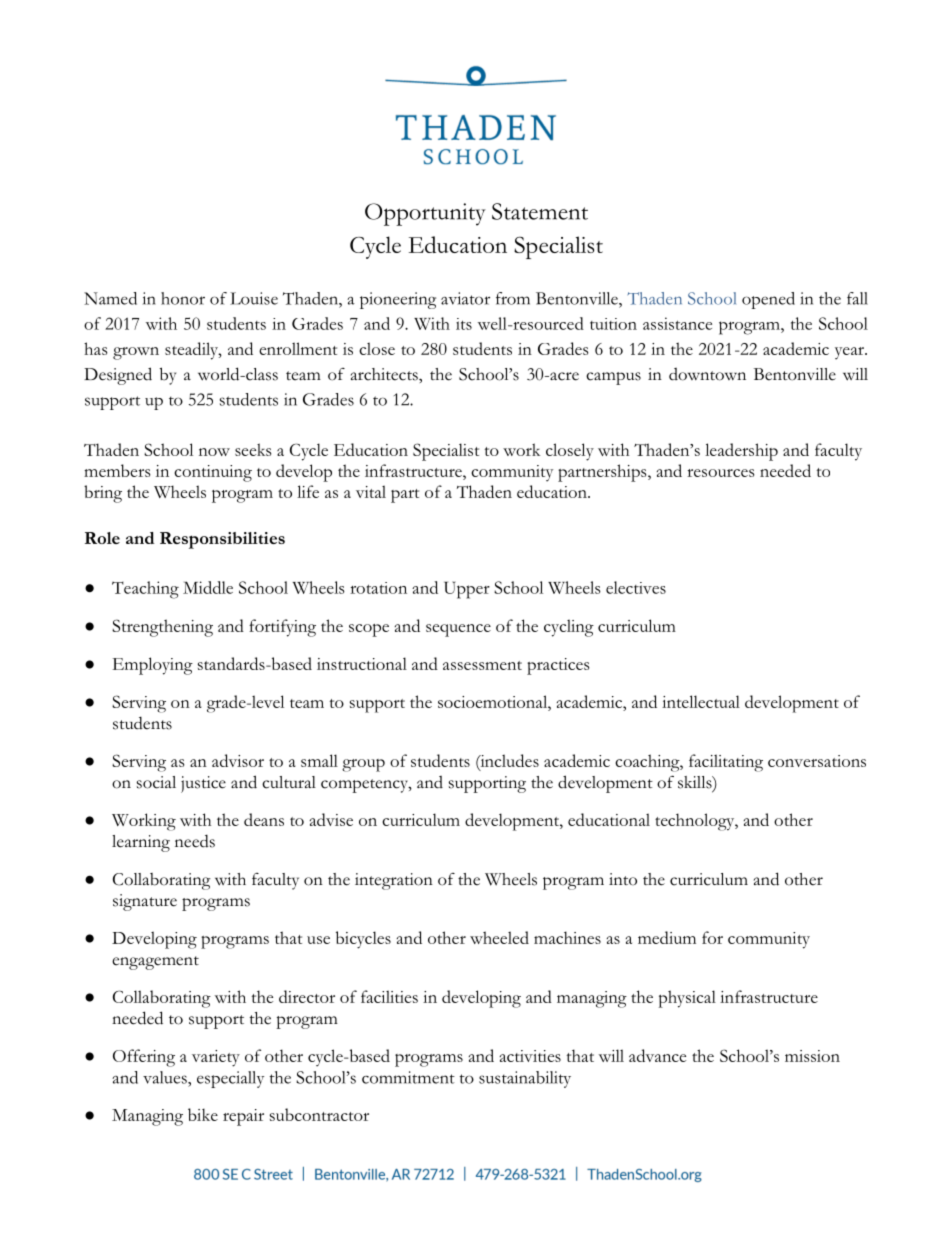 This screenshot has height=1233, width=952. What do you see at coordinates (425, 214) in the screenshot?
I see `Opportunity` at bounding box center [425, 214].
